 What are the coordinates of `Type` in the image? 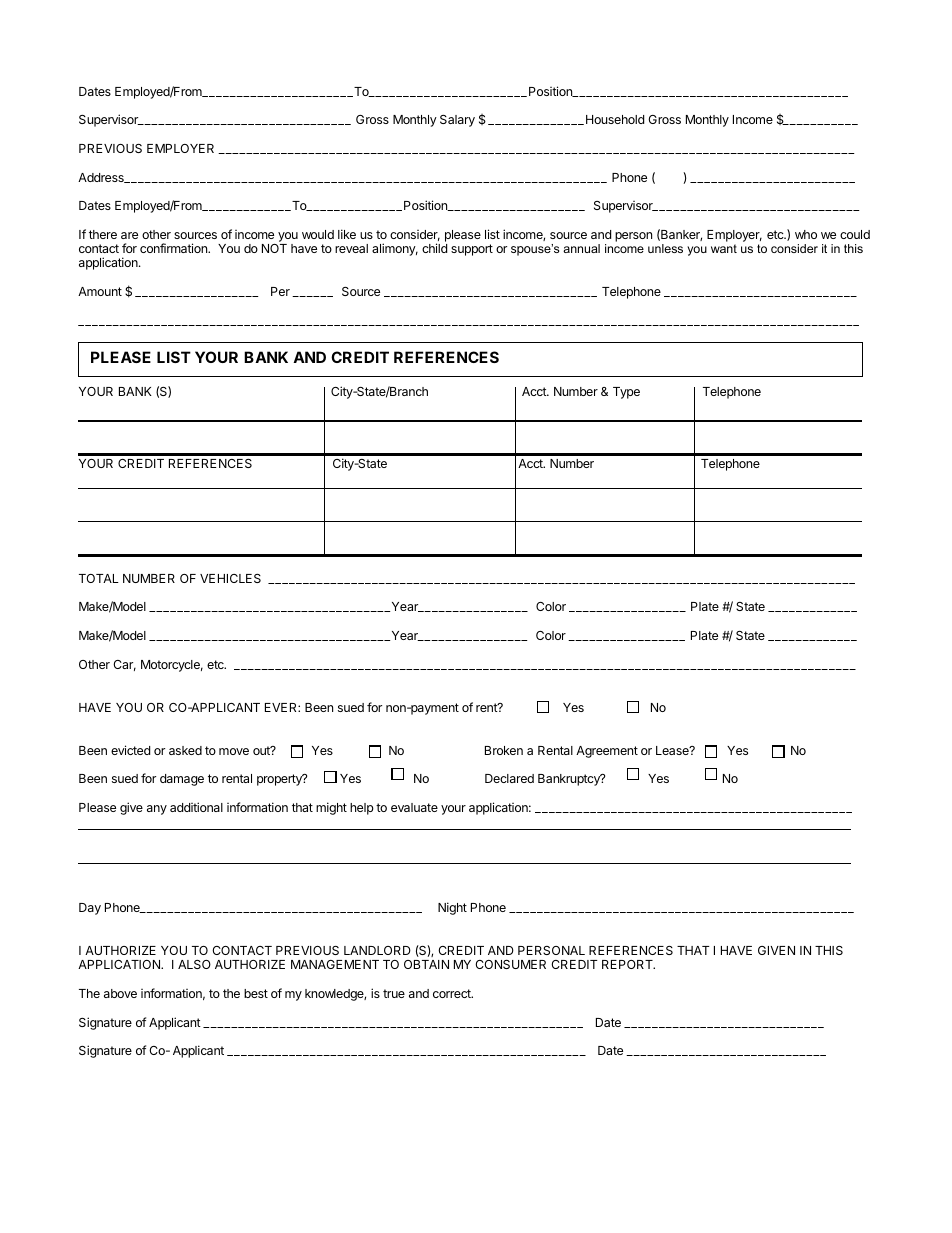 It's located at (626, 393).
